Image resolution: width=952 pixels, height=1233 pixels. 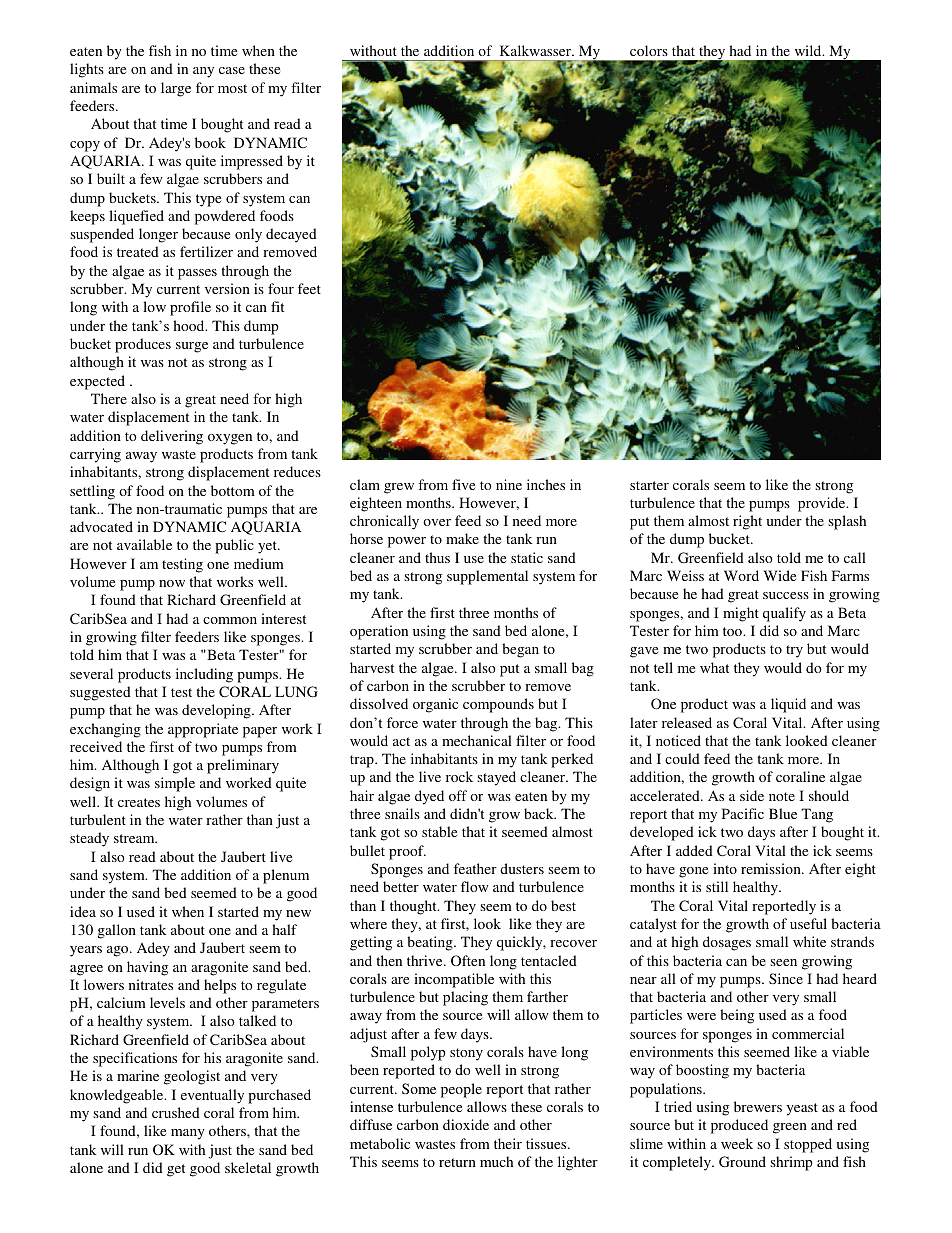 I want to click on rock, so click(x=459, y=776).
